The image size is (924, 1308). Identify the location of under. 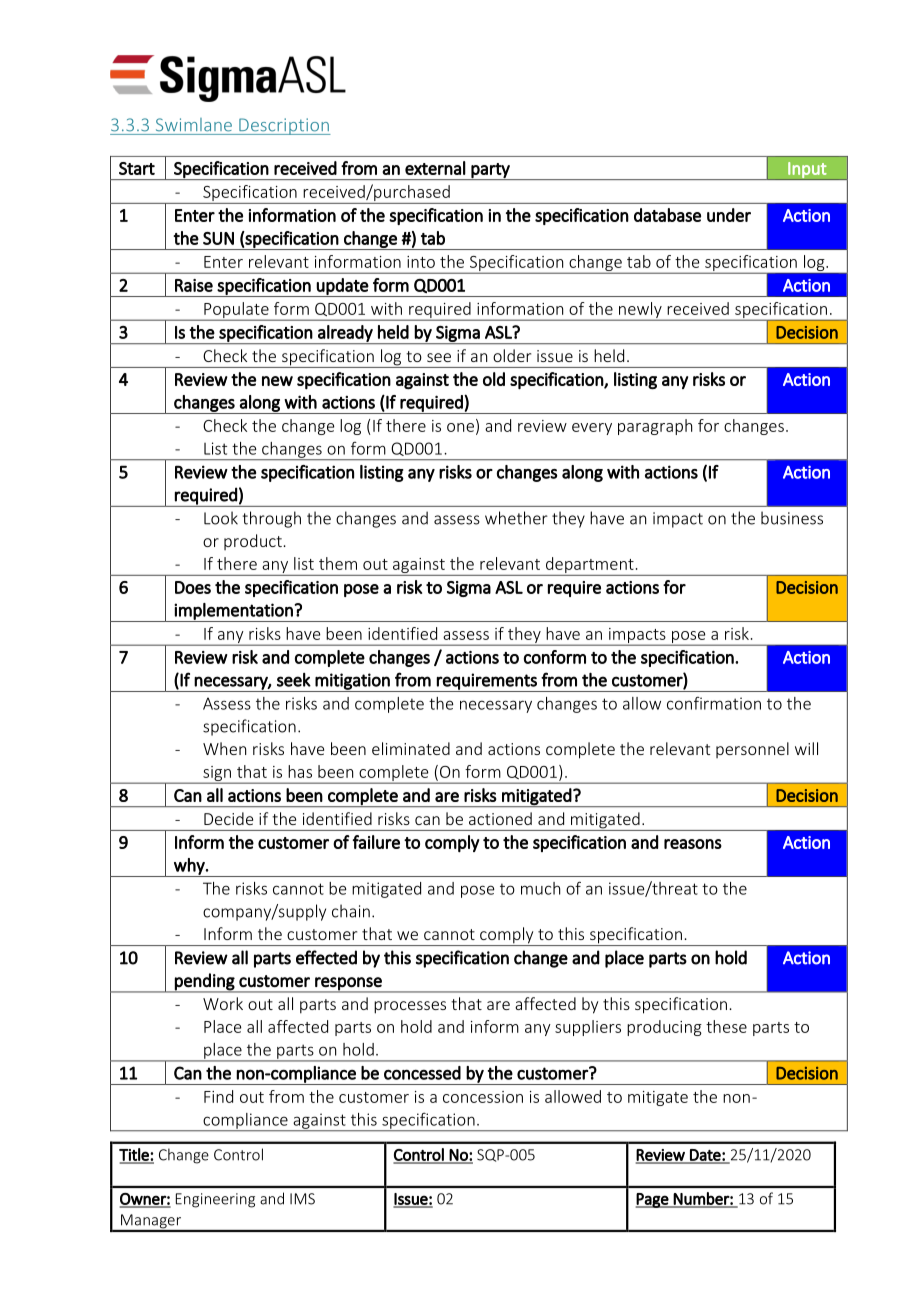
(729, 215).
